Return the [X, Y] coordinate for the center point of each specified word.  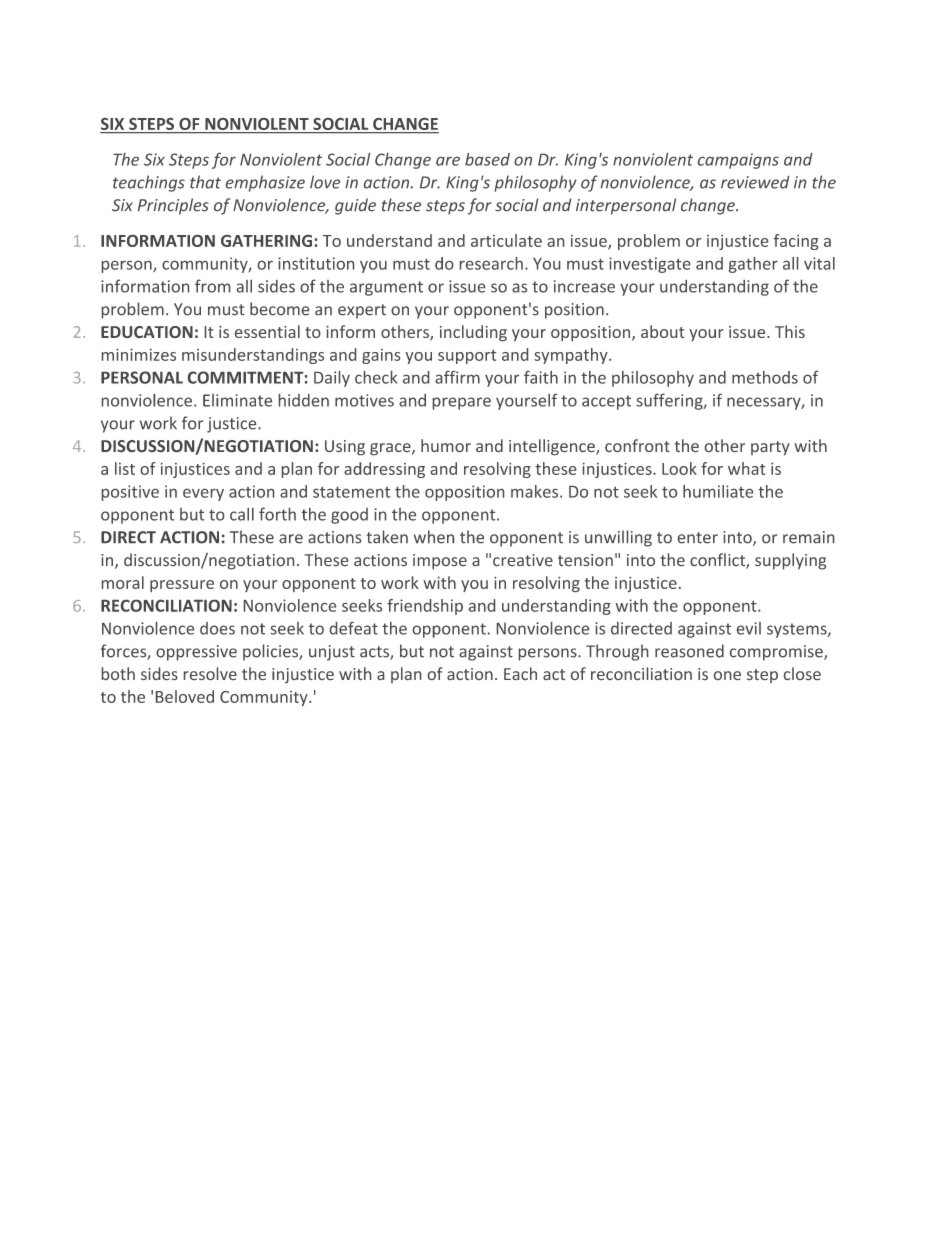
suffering [670, 402]
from [212, 286]
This [790, 331]
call [242, 514]
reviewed [755, 182]
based [487, 159]
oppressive [196, 653]
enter [698, 537]
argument [386, 288]
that [205, 182]
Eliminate [237, 400]
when [434, 536]
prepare [462, 403]
